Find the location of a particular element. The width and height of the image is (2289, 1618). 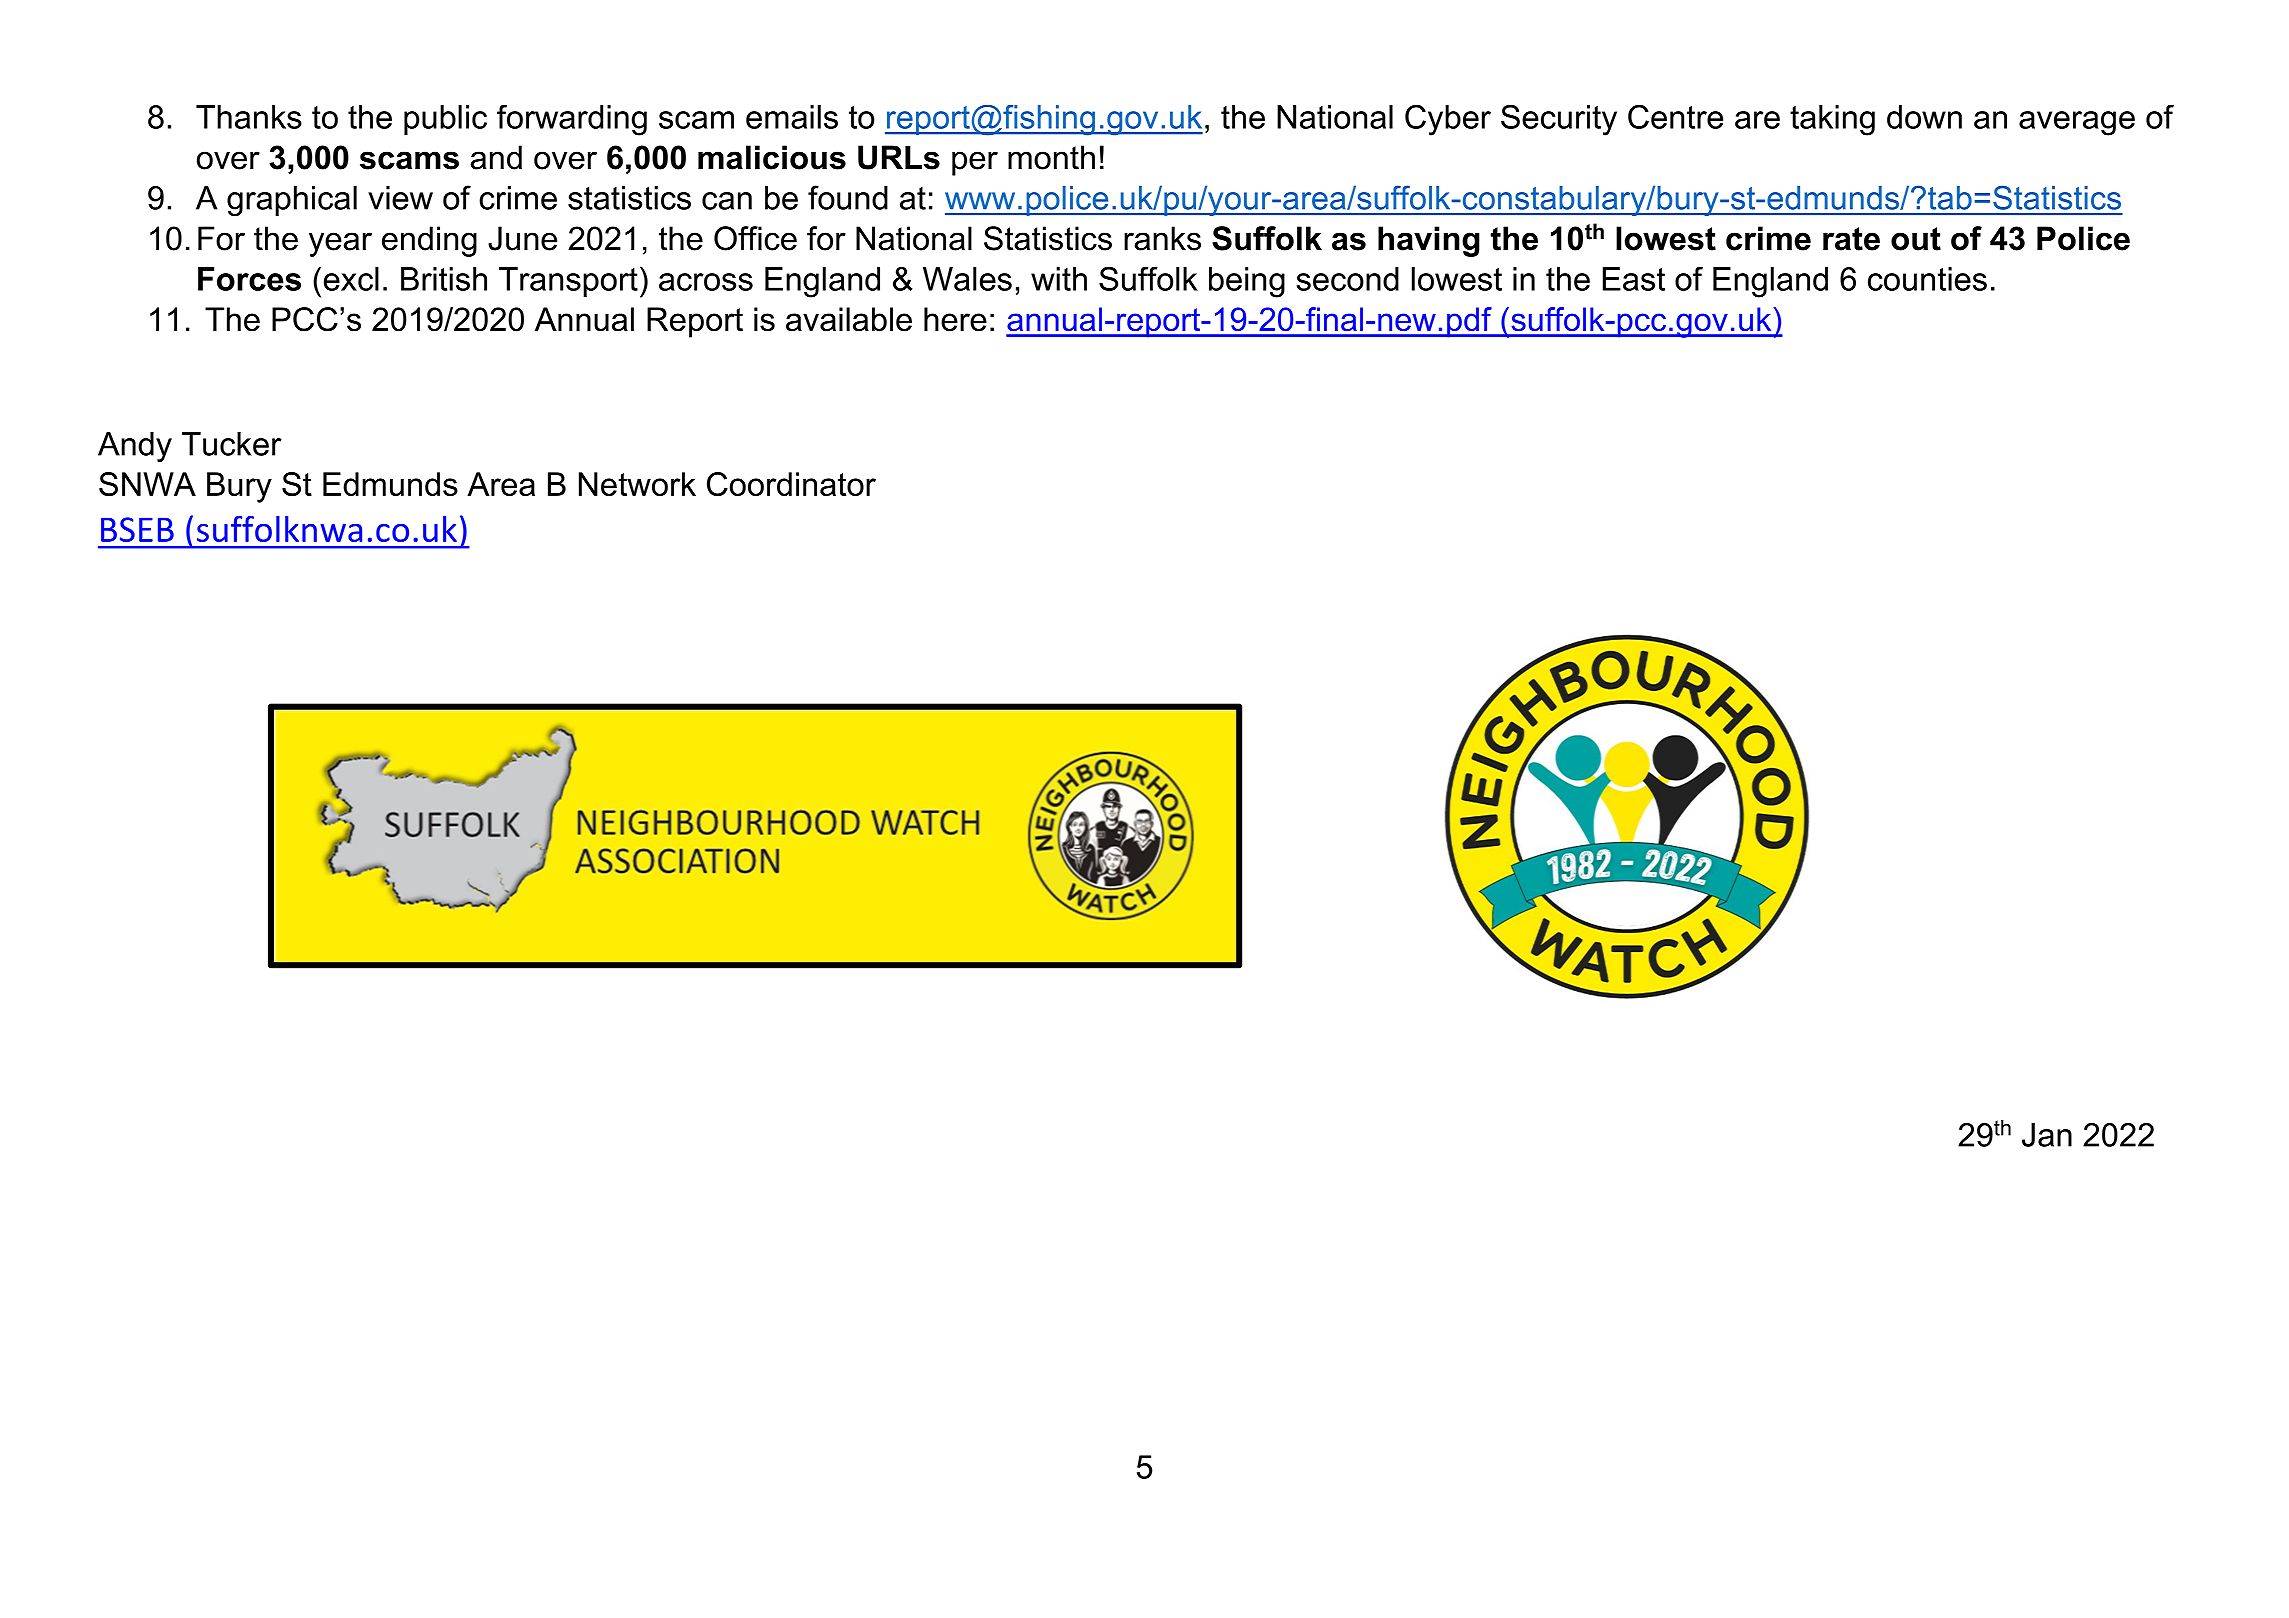

Network is located at coordinates (637, 484).
